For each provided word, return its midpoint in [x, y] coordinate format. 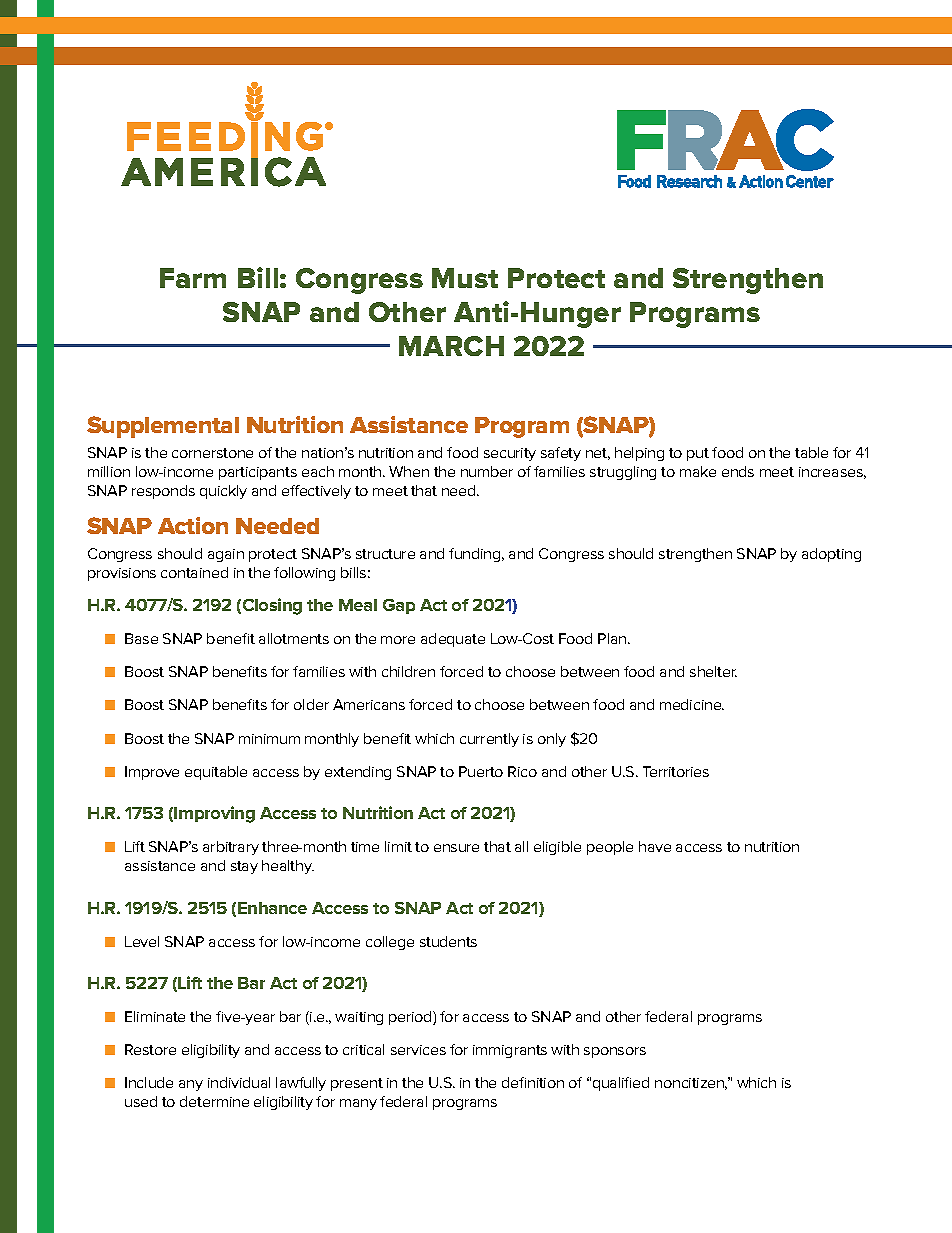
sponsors [615, 1052]
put [698, 454]
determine [214, 1101]
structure [385, 554]
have [655, 846]
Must [465, 278]
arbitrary [231, 848]
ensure [456, 848]
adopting [831, 555]
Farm [193, 278]
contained [194, 572]
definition [533, 1082]
